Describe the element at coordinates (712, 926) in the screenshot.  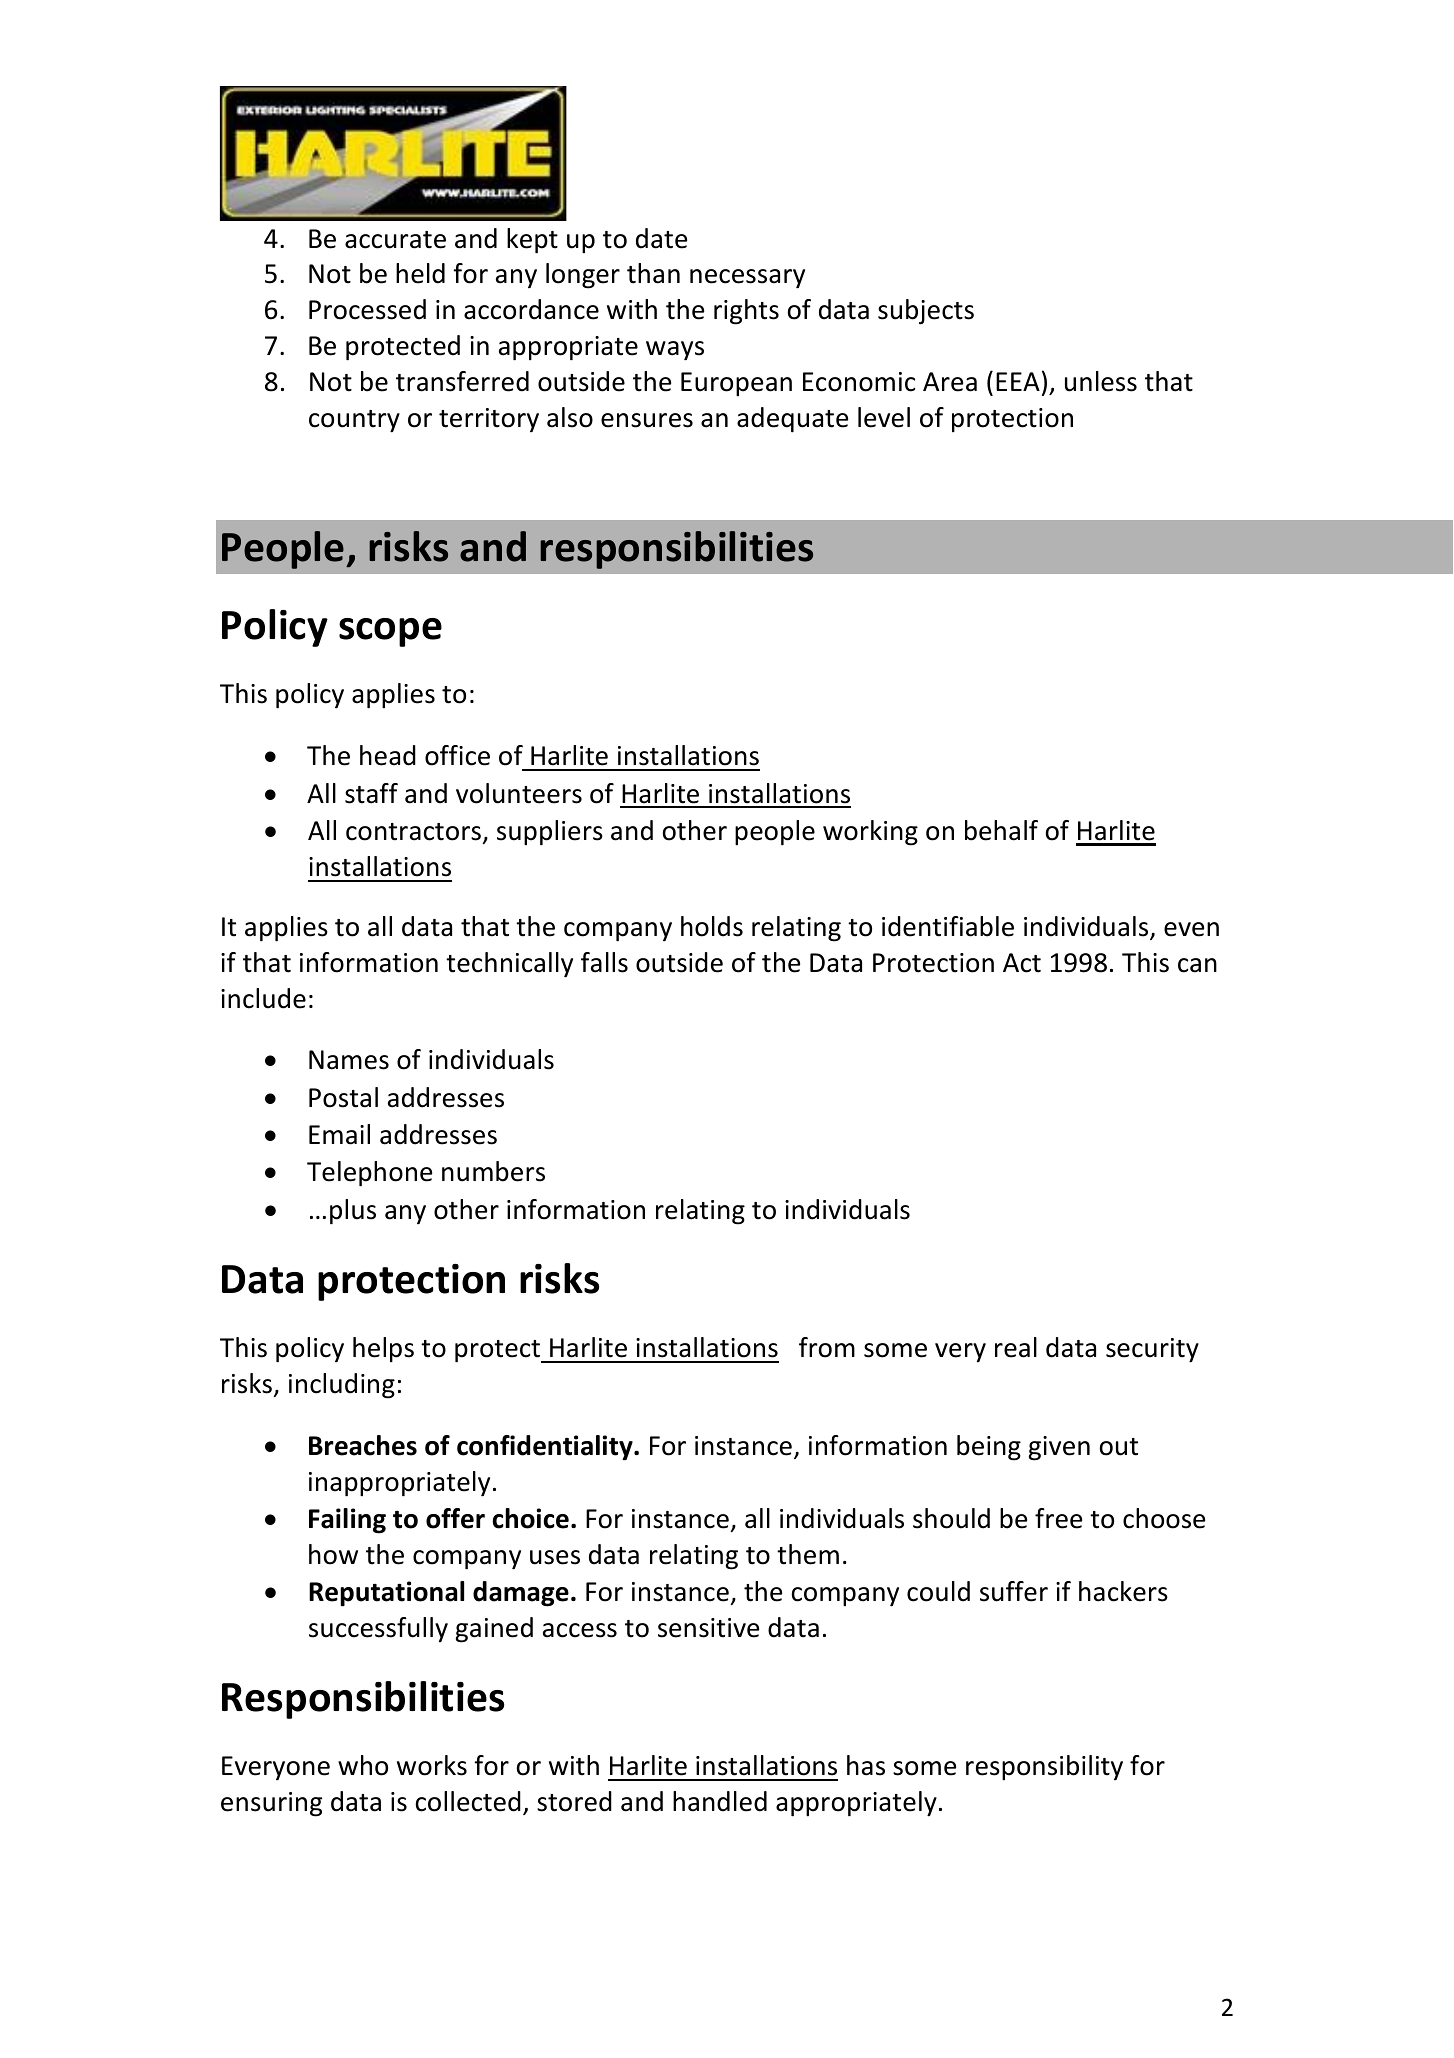
I see `holds` at that location.
